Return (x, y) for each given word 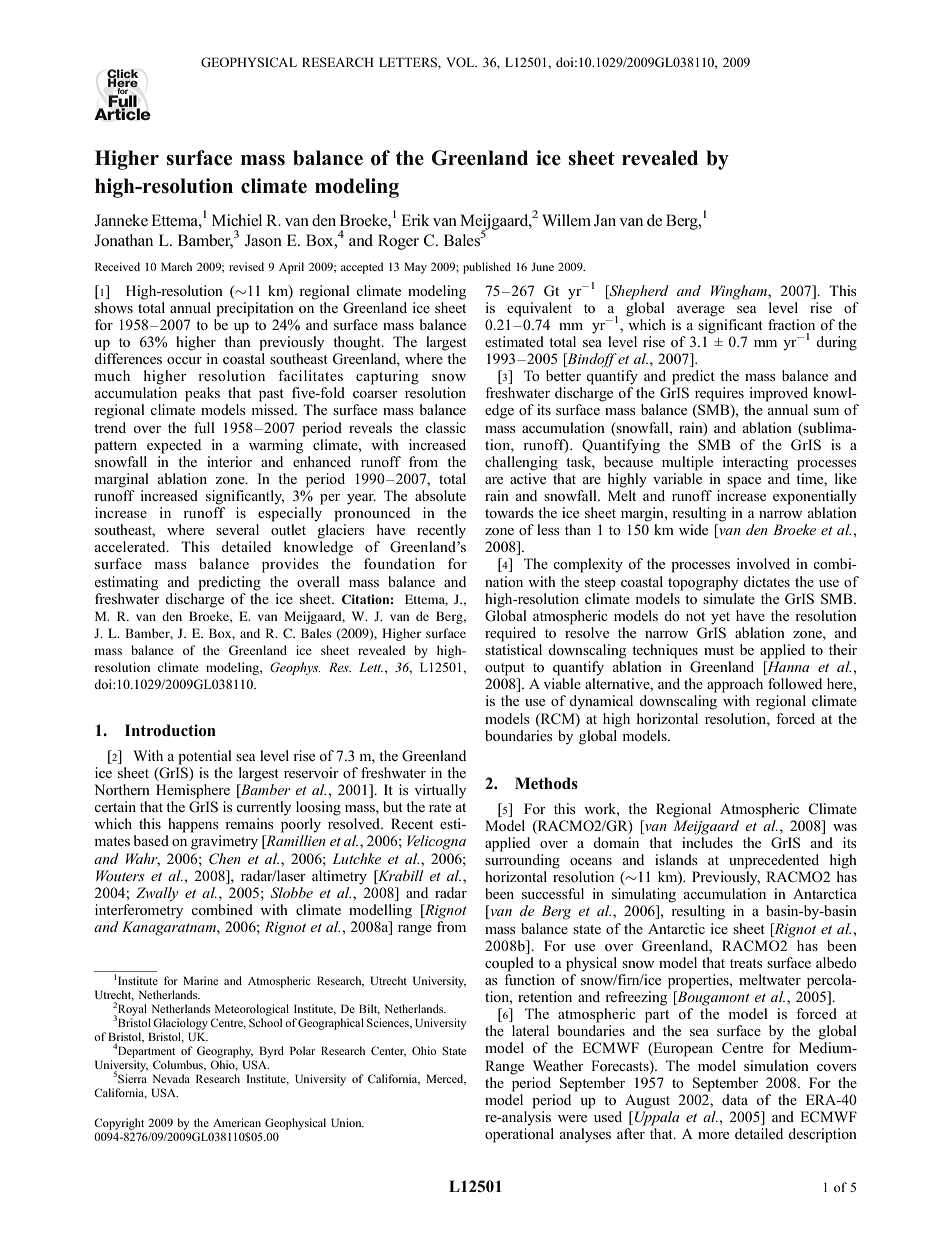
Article (122, 113)
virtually (440, 791)
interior (229, 461)
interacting (755, 463)
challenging (521, 463)
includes (707, 842)
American (237, 1122)
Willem (566, 220)
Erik (415, 220)
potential (205, 757)
